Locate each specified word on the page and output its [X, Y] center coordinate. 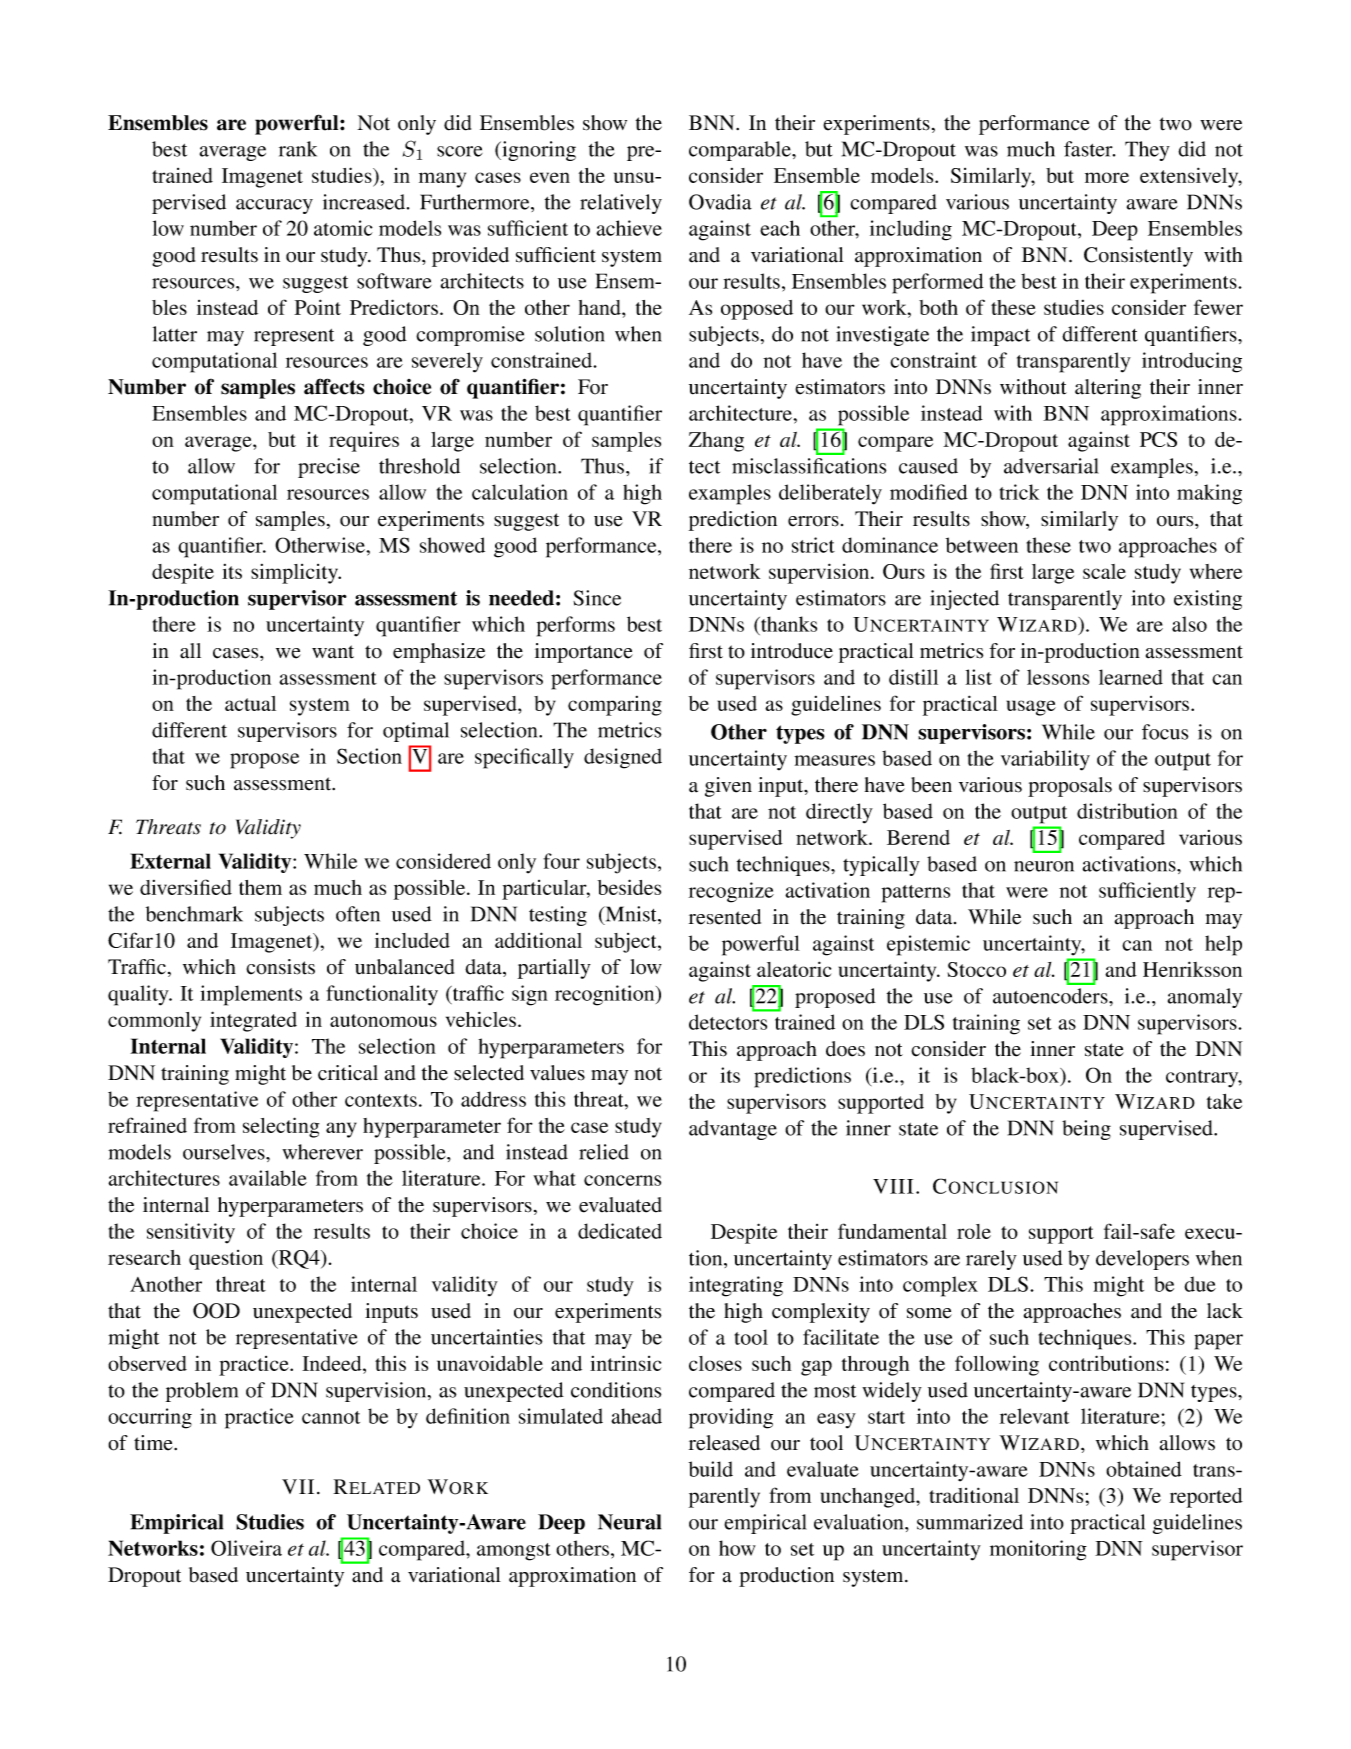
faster [1089, 149]
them [260, 887]
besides [629, 887]
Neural [629, 1522]
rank [298, 149]
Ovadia [720, 202]
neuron [1044, 866]
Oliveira [246, 1548]
